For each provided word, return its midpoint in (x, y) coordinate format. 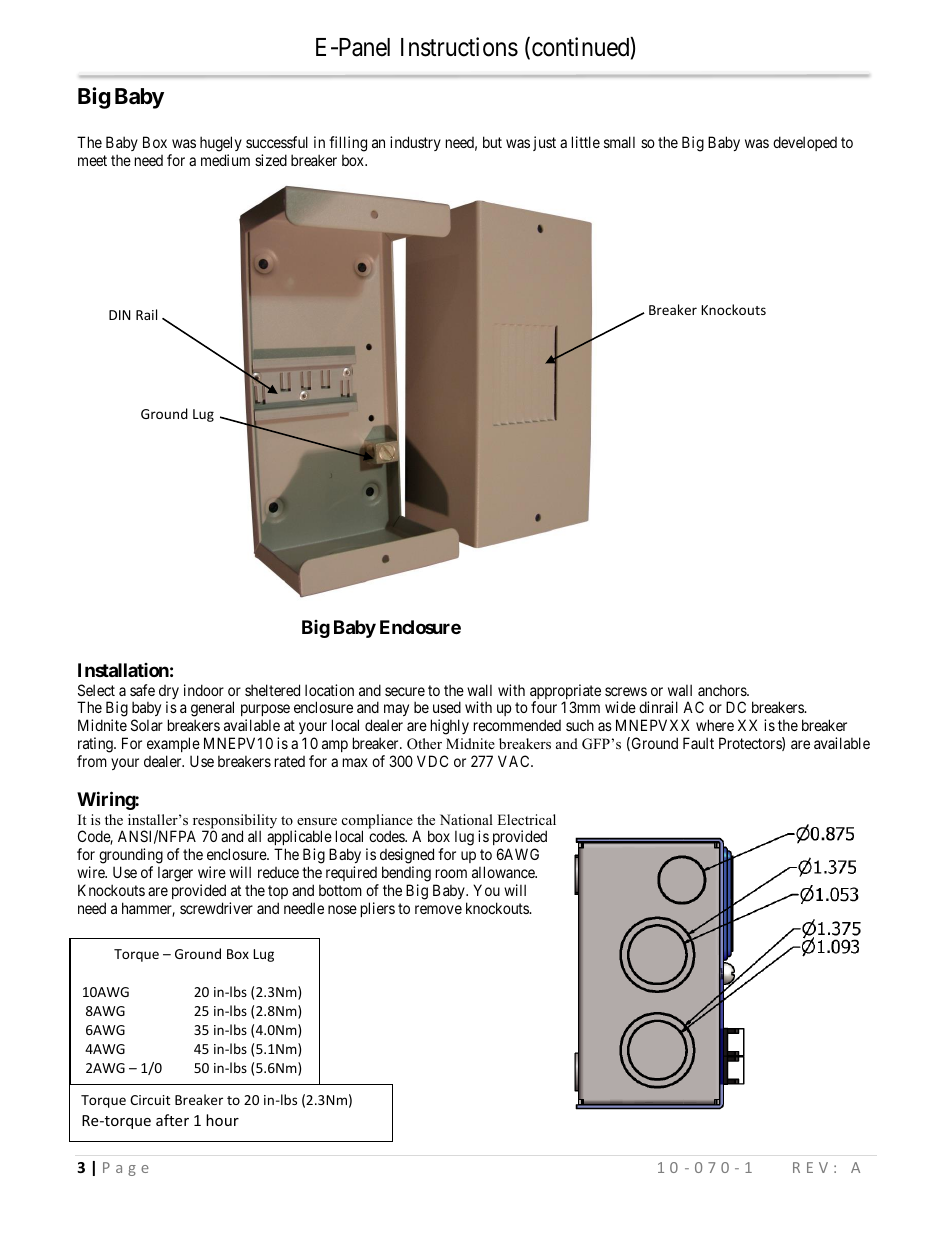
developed (805, 143)
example (173, 746)
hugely (221, 144)
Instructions (459, 47)
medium (225, 160)
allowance (504, 872)
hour (222, 1120)
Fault (698, 743)
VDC (432, 761)
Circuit (150, 1100)
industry (415, 143)
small (619, 142)
